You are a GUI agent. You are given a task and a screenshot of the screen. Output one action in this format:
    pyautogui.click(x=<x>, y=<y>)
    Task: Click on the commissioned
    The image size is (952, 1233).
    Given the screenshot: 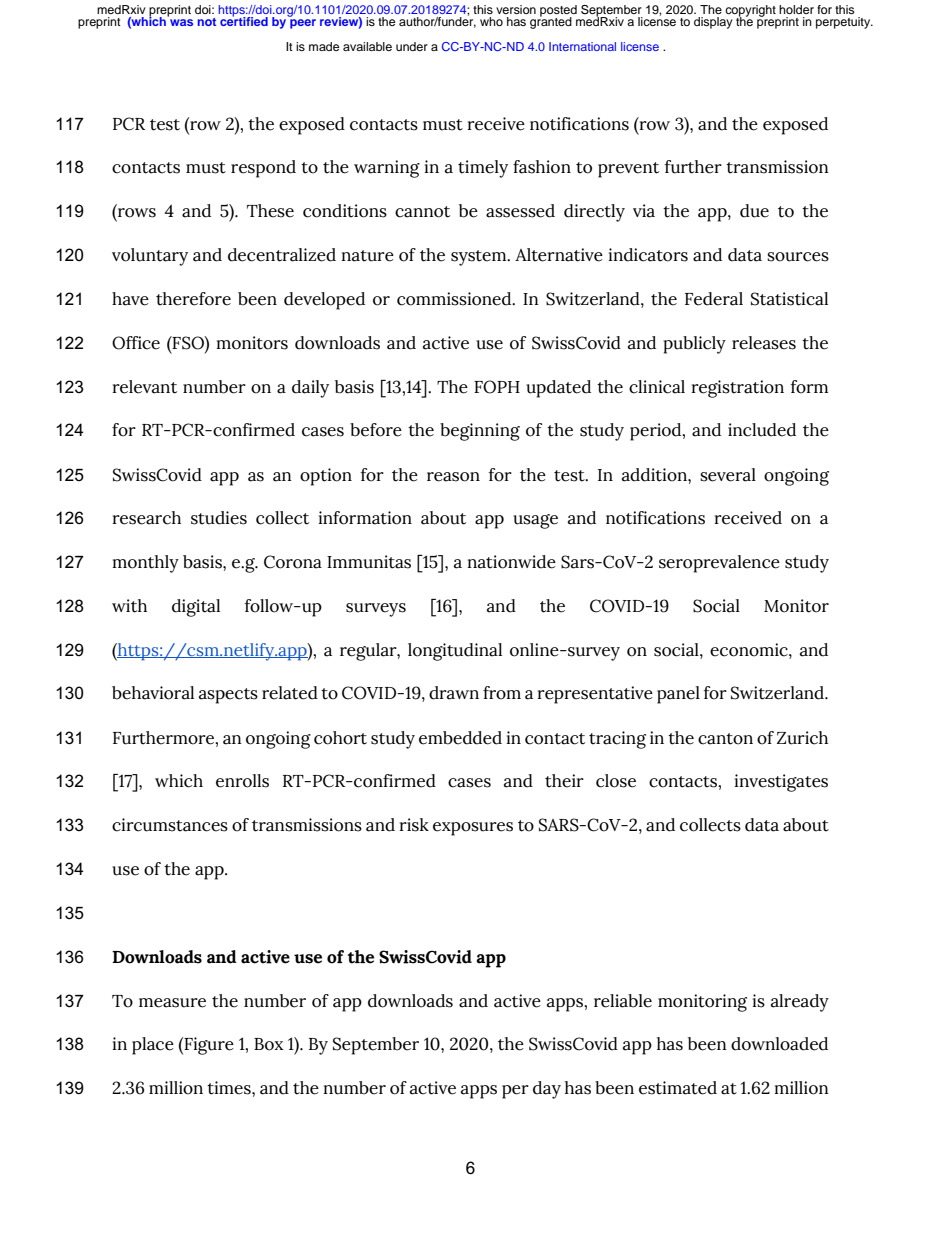 What is the action you would take?
    pyautogui.click(x=455, y=299)
